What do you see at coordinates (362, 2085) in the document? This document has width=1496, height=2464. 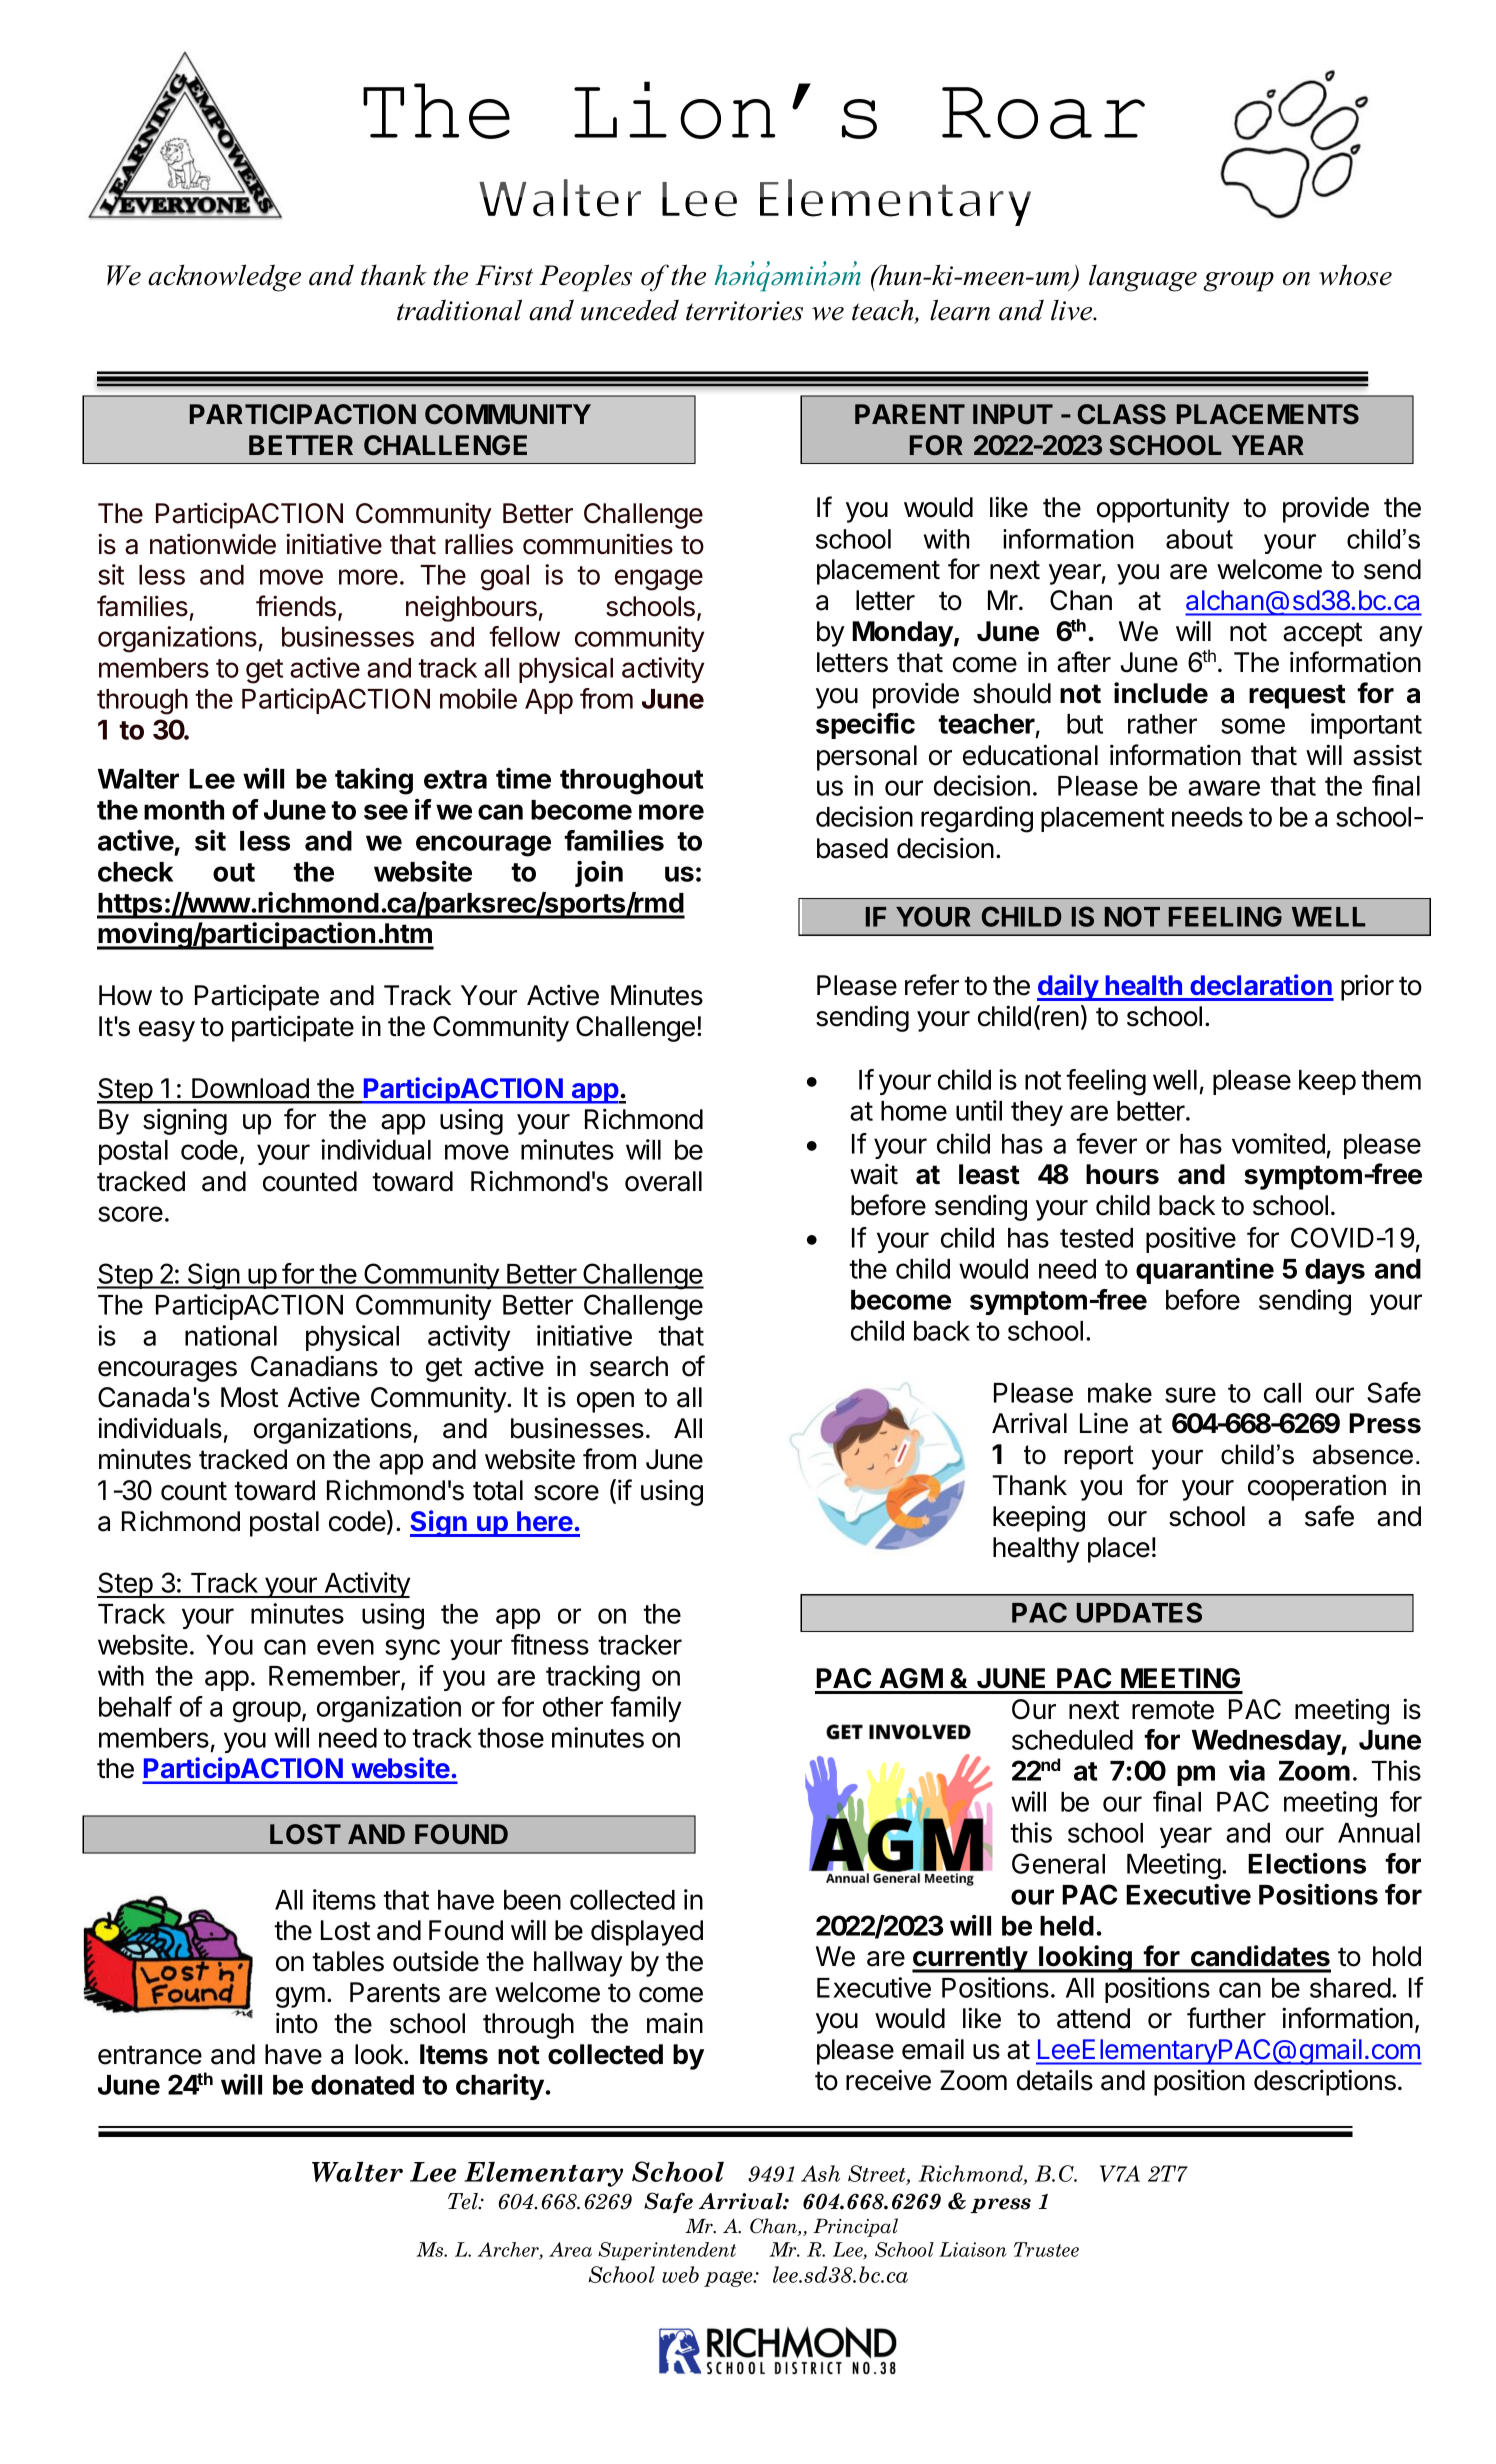 I see `donated` at bounding box center [362, 2085].
